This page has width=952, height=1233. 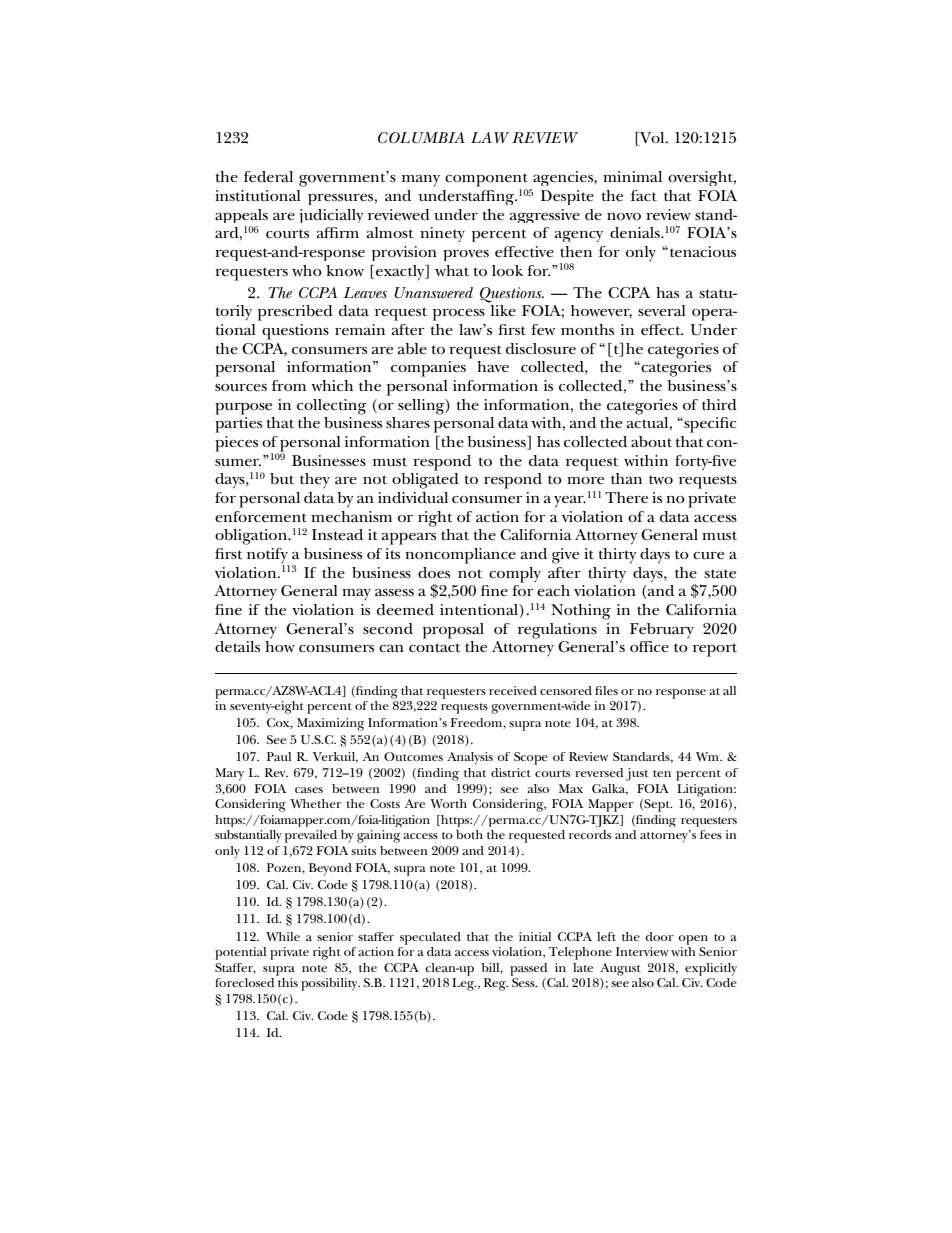 I want to click on Interview, so click(x=642, y=951).
